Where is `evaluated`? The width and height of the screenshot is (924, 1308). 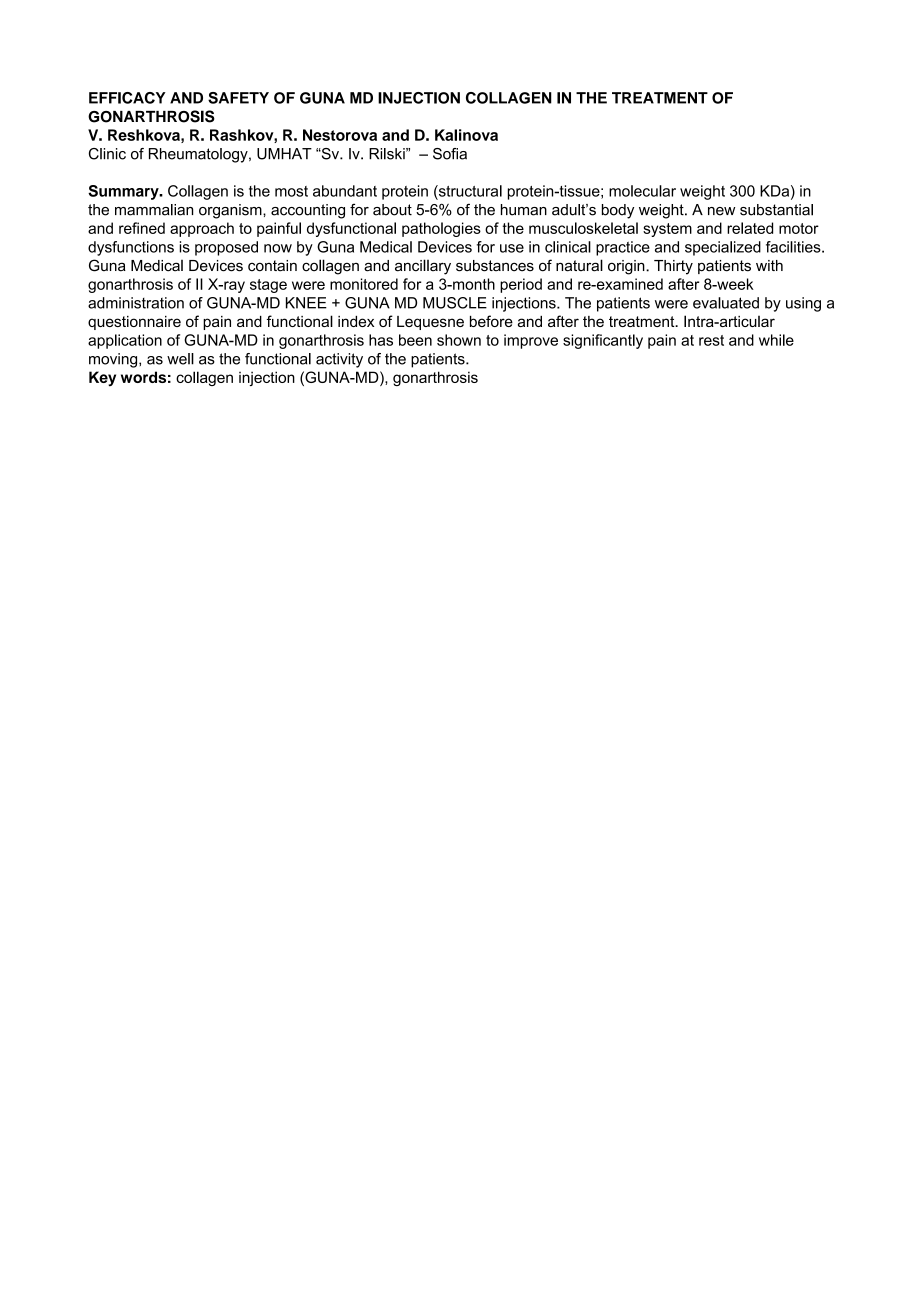 evaluated is located at coordinates (726, 303).
